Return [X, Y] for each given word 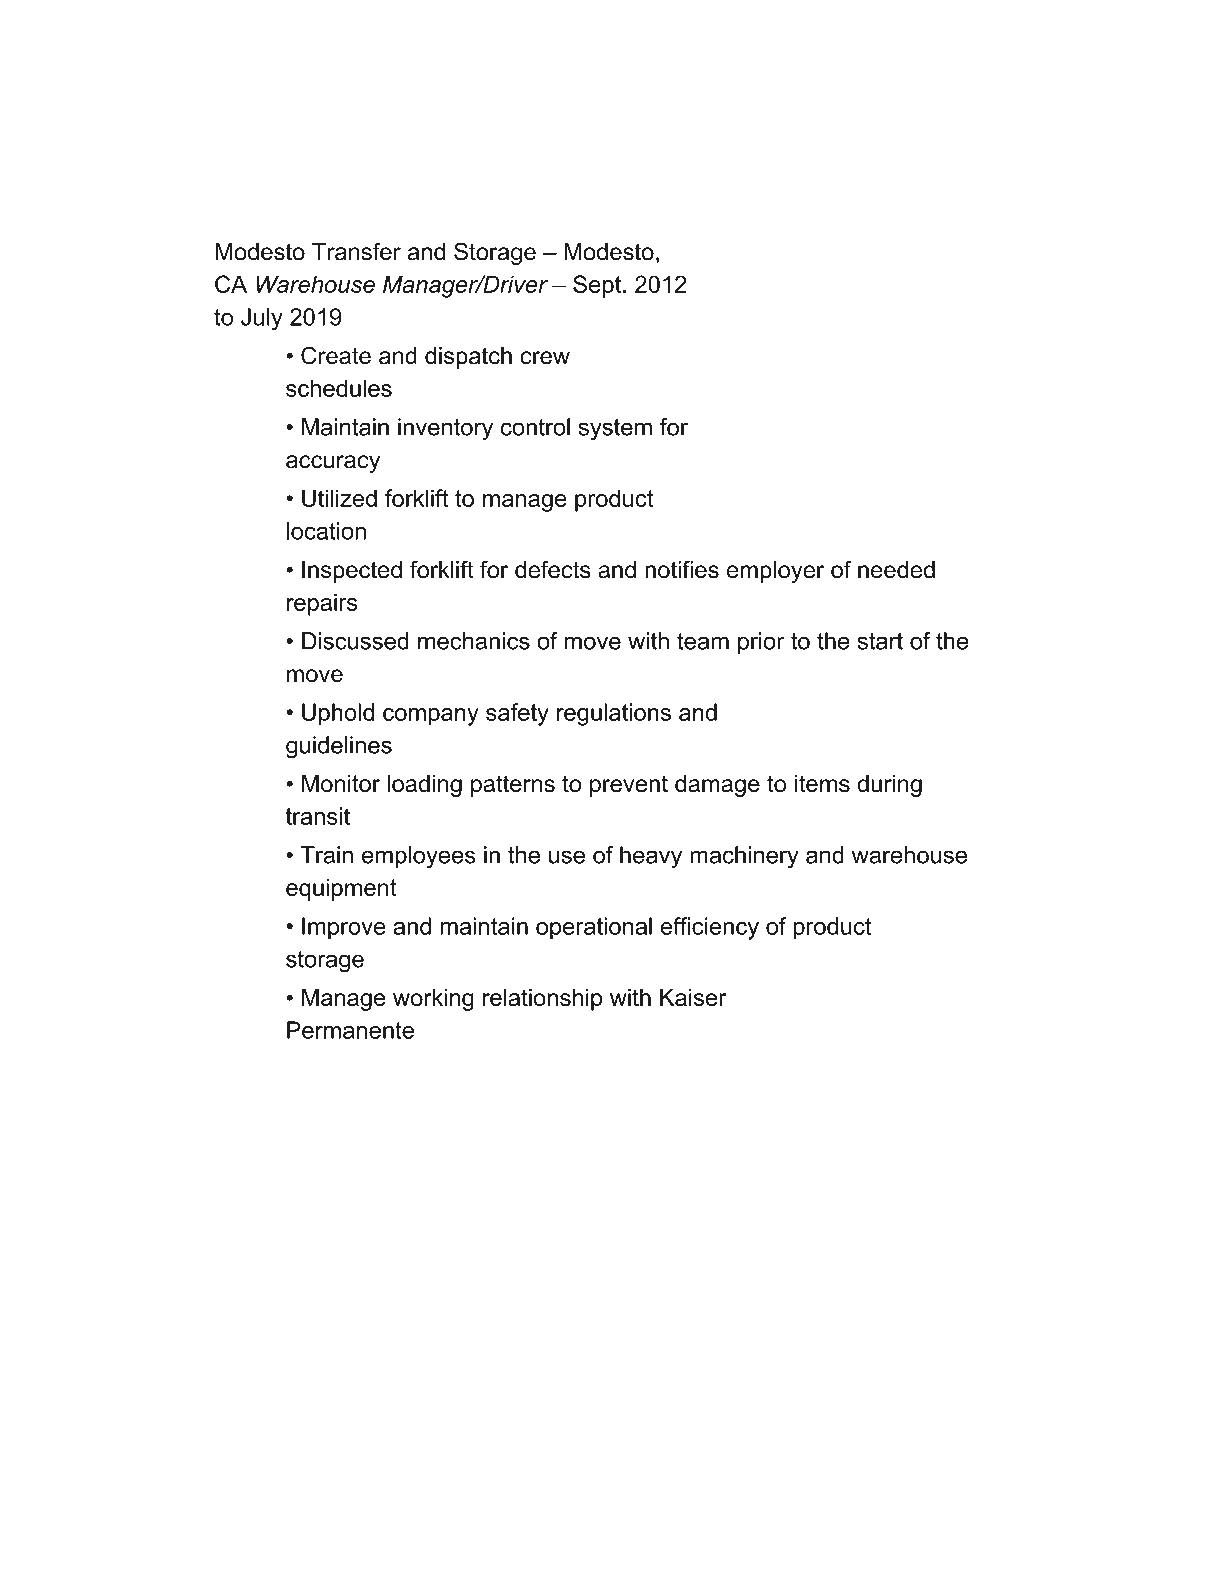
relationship [543, 999]
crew [545, 358]
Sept [597, 286]
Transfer [356, 251]
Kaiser [693, 997]
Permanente [350, 1030]
